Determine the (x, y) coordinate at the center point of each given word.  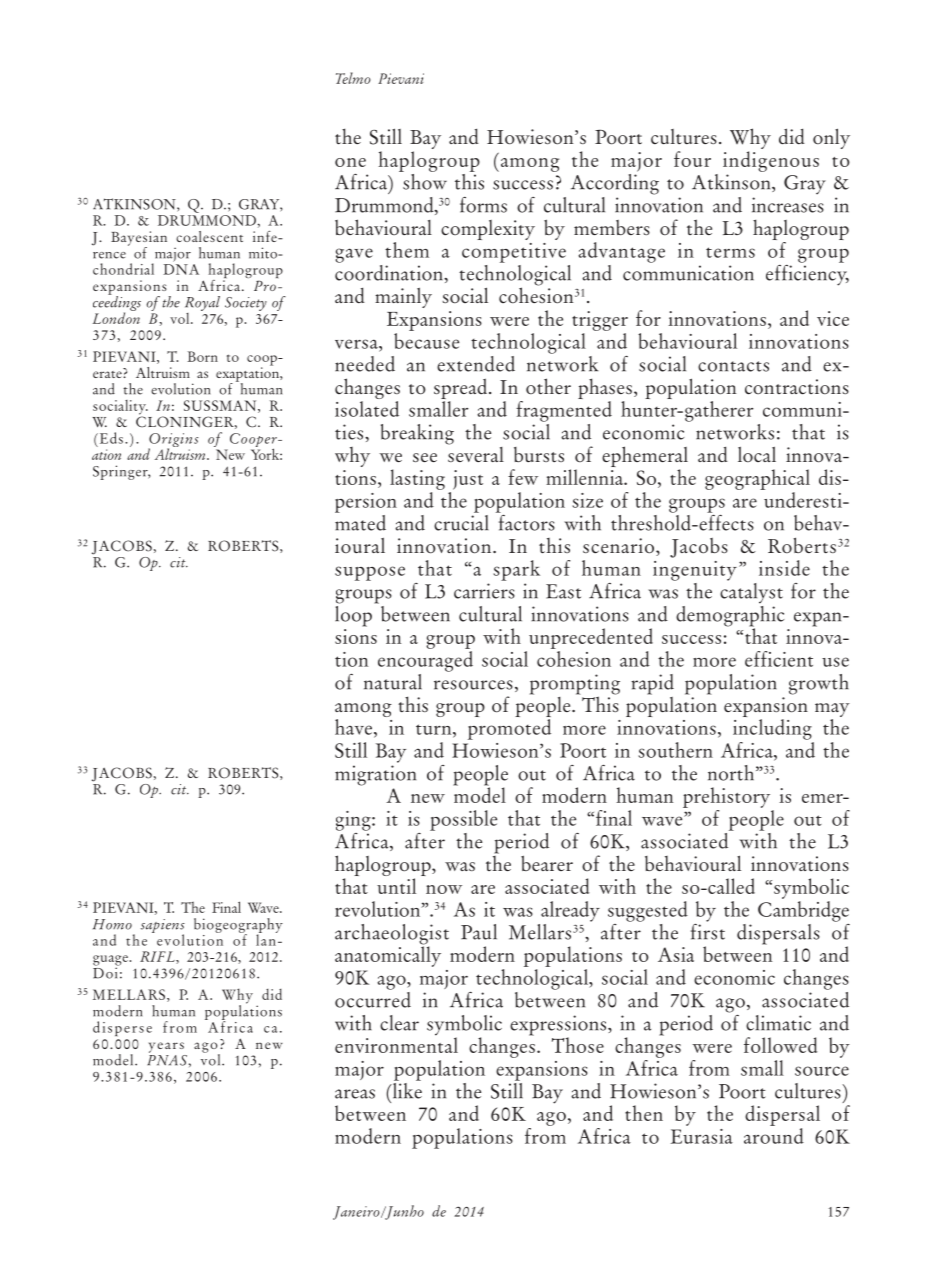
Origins (173, 441)
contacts (733, 366)
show (424, 180)
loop (353, 615)
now (444, 889)
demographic (730, 616)
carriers (484, 591)
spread (462, 390)
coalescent (209, 236)
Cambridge (803, 911)
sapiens (163, 927)
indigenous (771, 161)
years (166, 1047)
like (406, 1089)
